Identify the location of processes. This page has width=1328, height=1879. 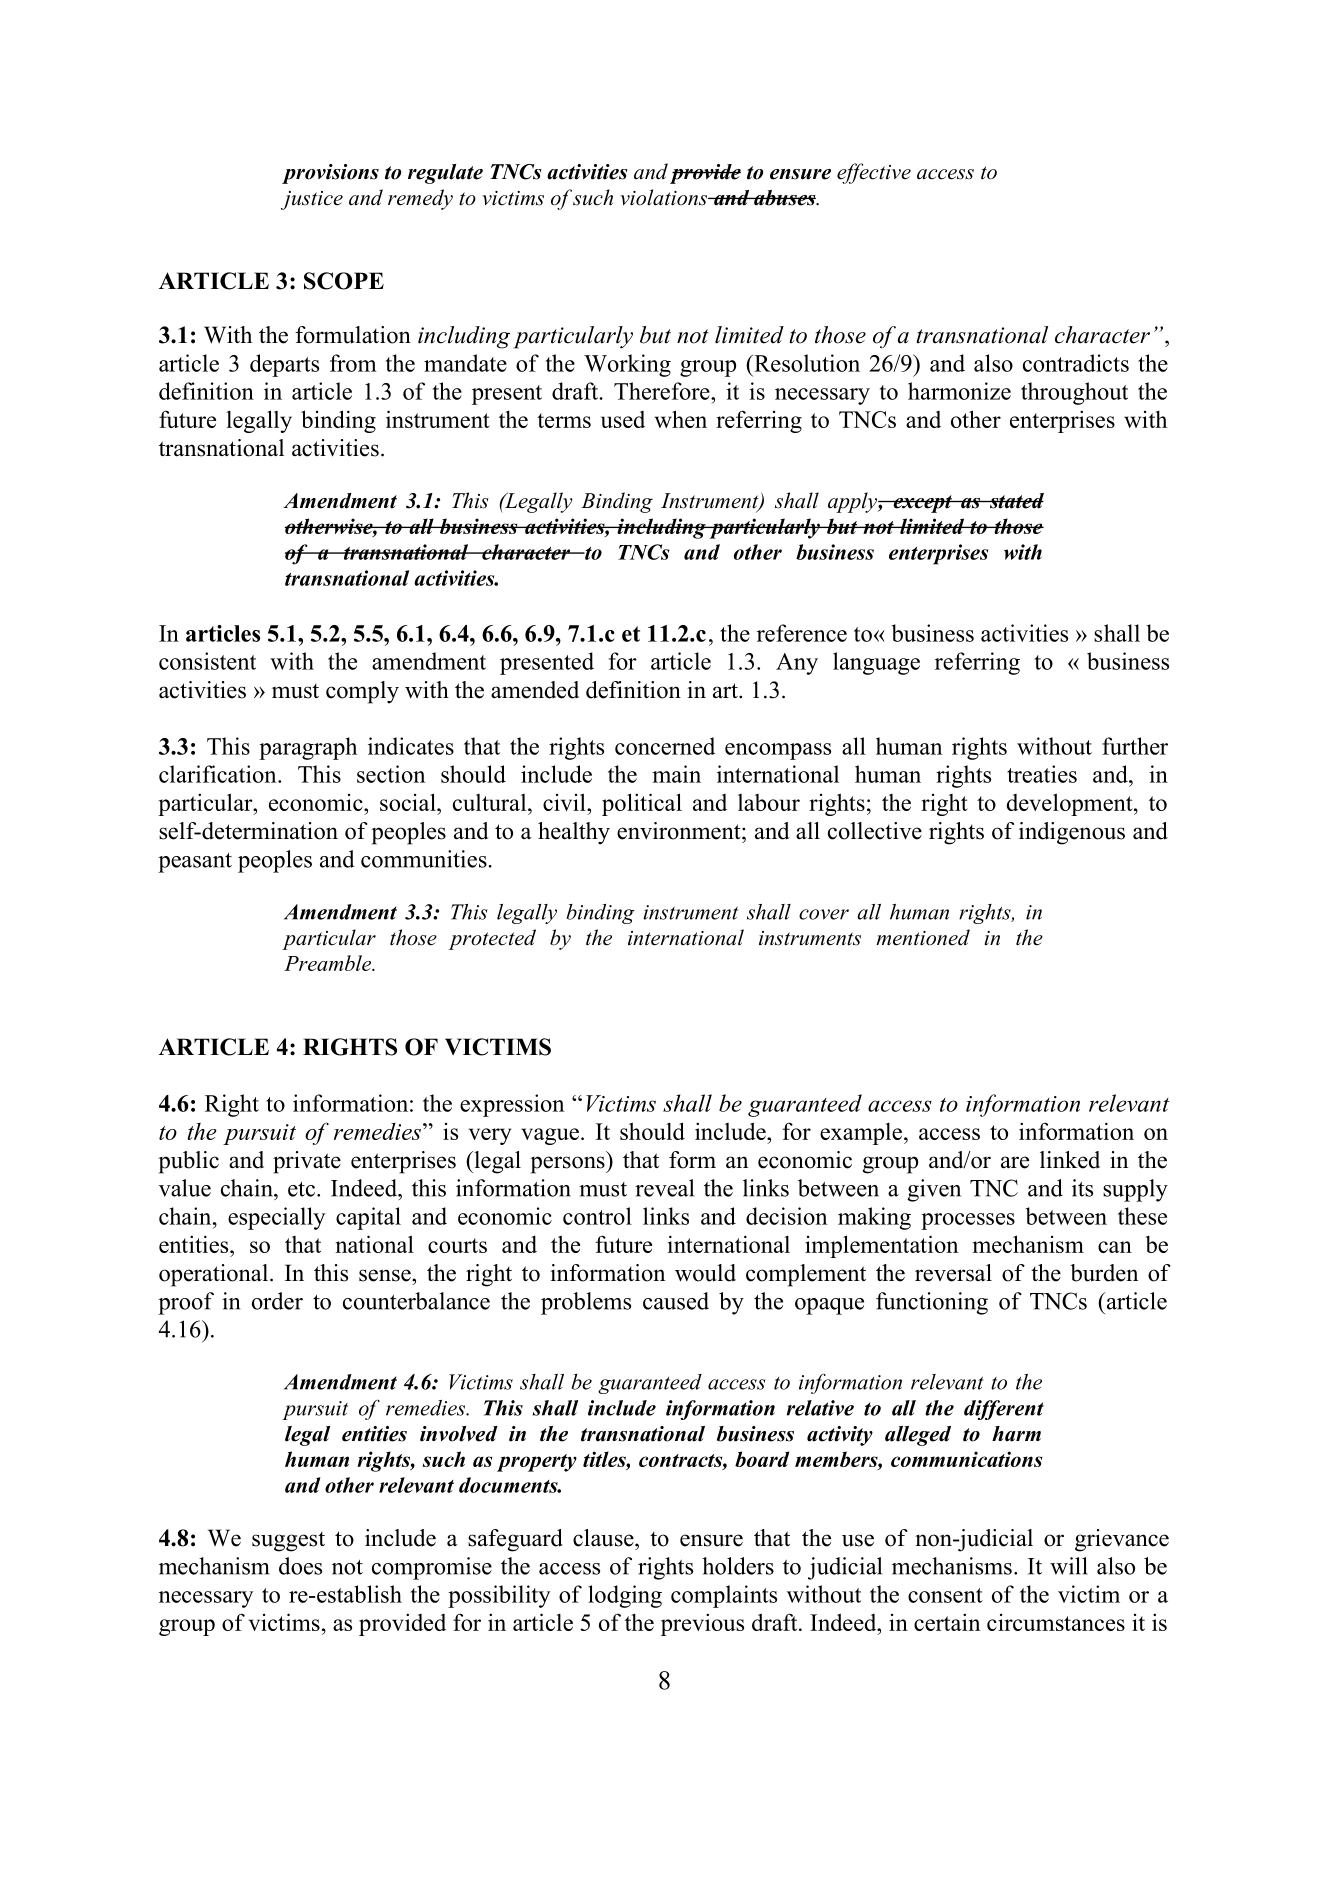
(968, 1221).
